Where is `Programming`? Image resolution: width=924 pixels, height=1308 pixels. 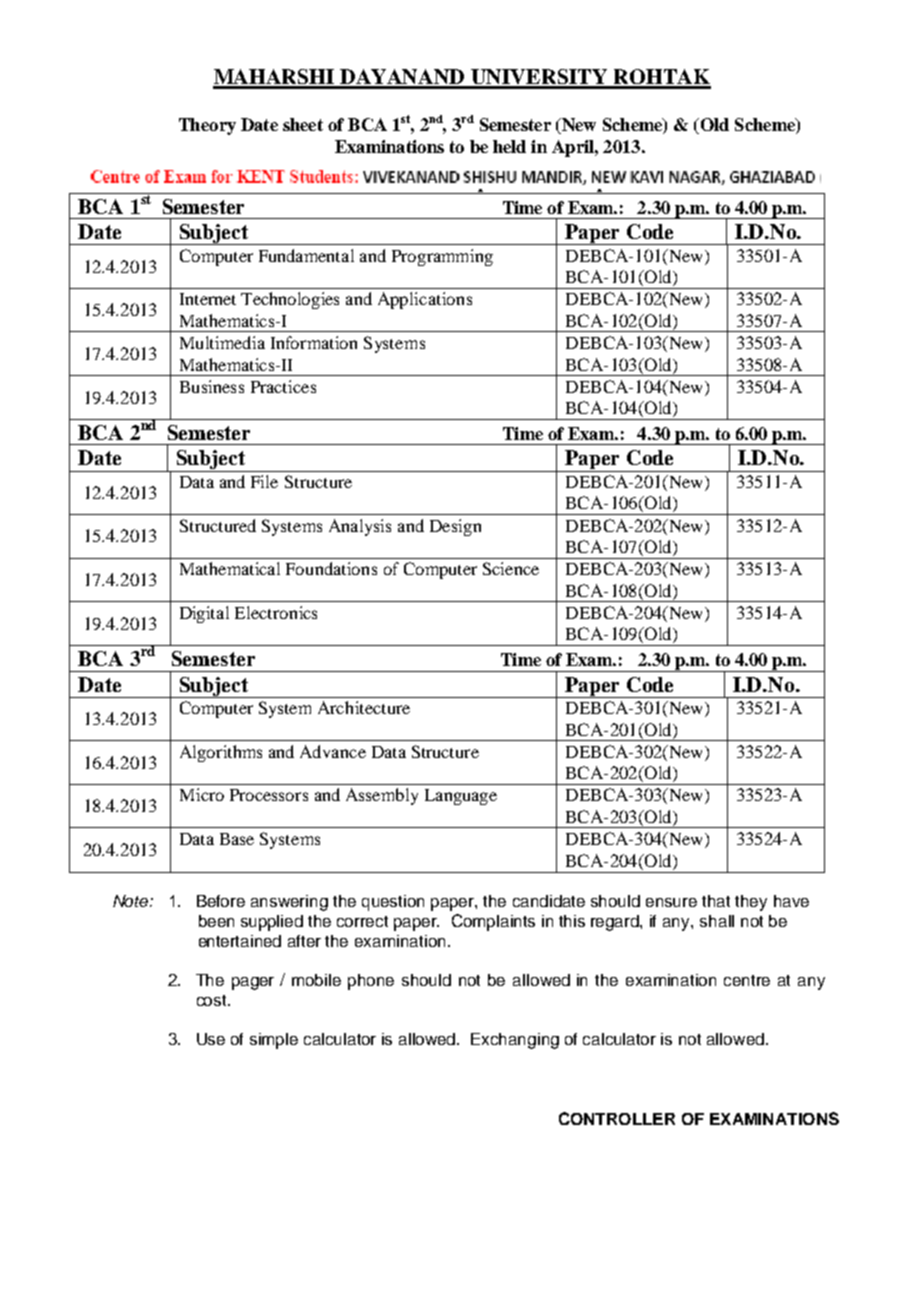
Programming is located at coordinates (442, 257).
